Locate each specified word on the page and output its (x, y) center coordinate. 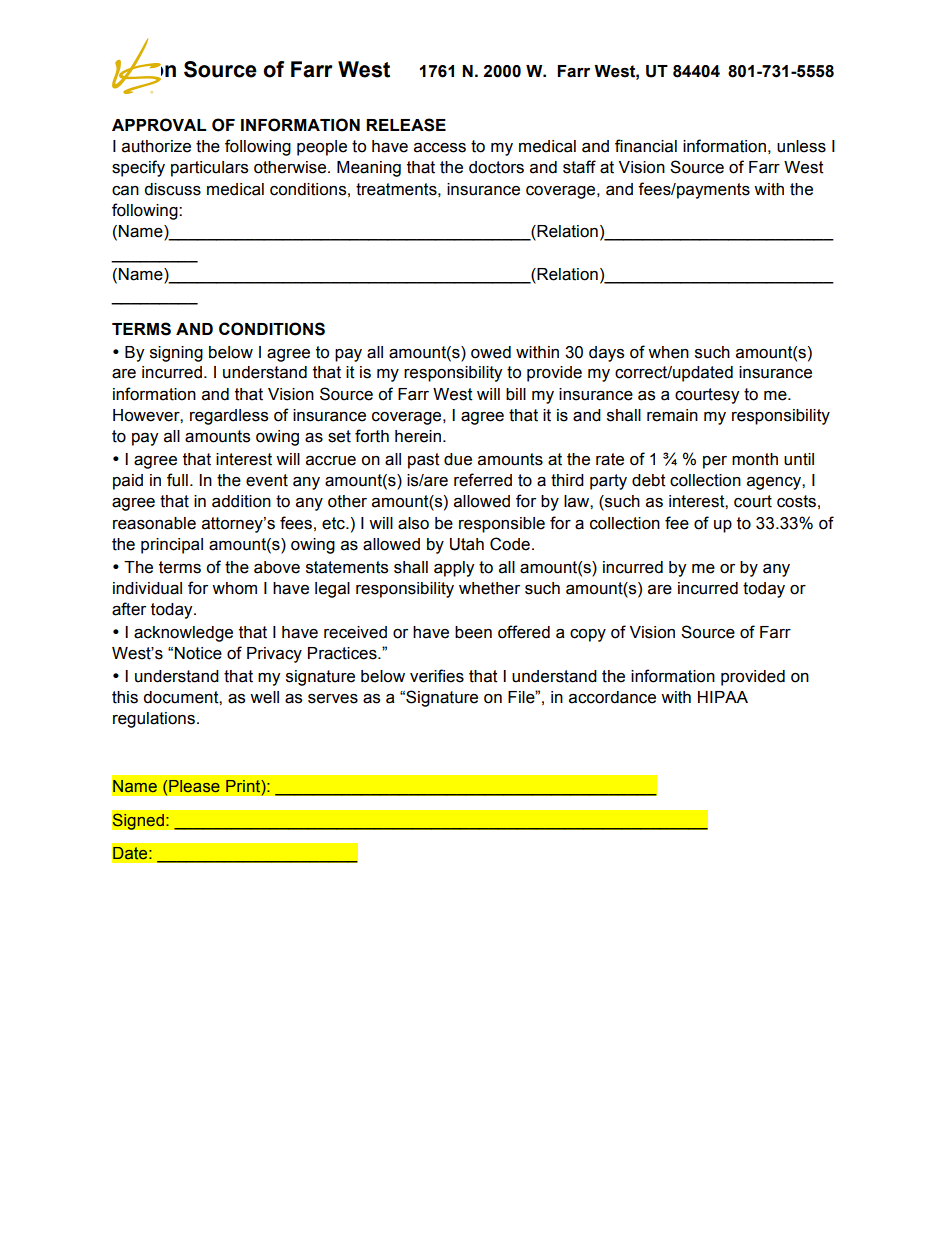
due (458, 459)
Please (194, 786)
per (715, 462)
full (177, 480)
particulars (209, 169)
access (440, 148)
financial (646, 146)
